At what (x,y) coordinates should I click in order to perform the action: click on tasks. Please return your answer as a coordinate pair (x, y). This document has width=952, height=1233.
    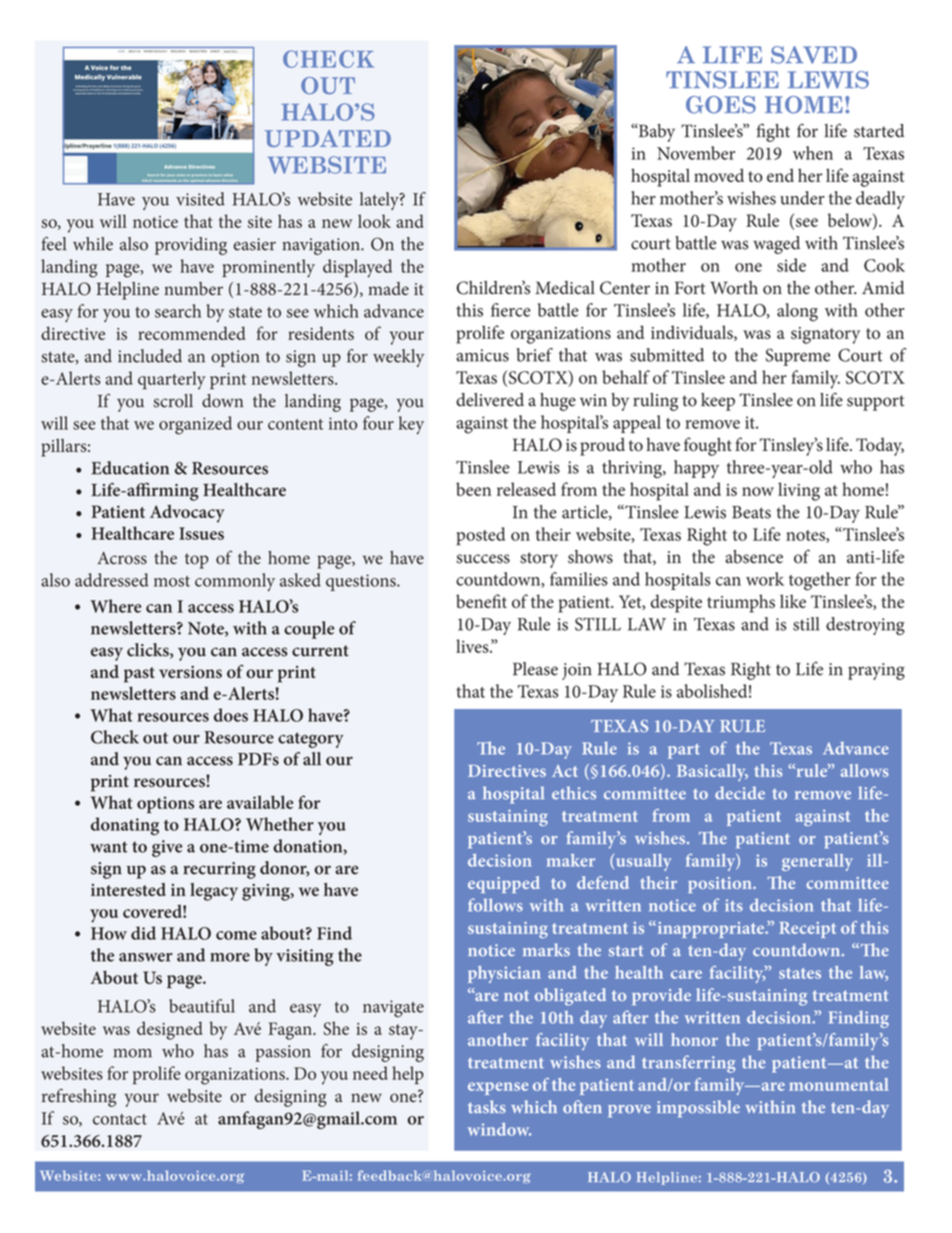
    Looking at the image, I should click on (487, 1107).
